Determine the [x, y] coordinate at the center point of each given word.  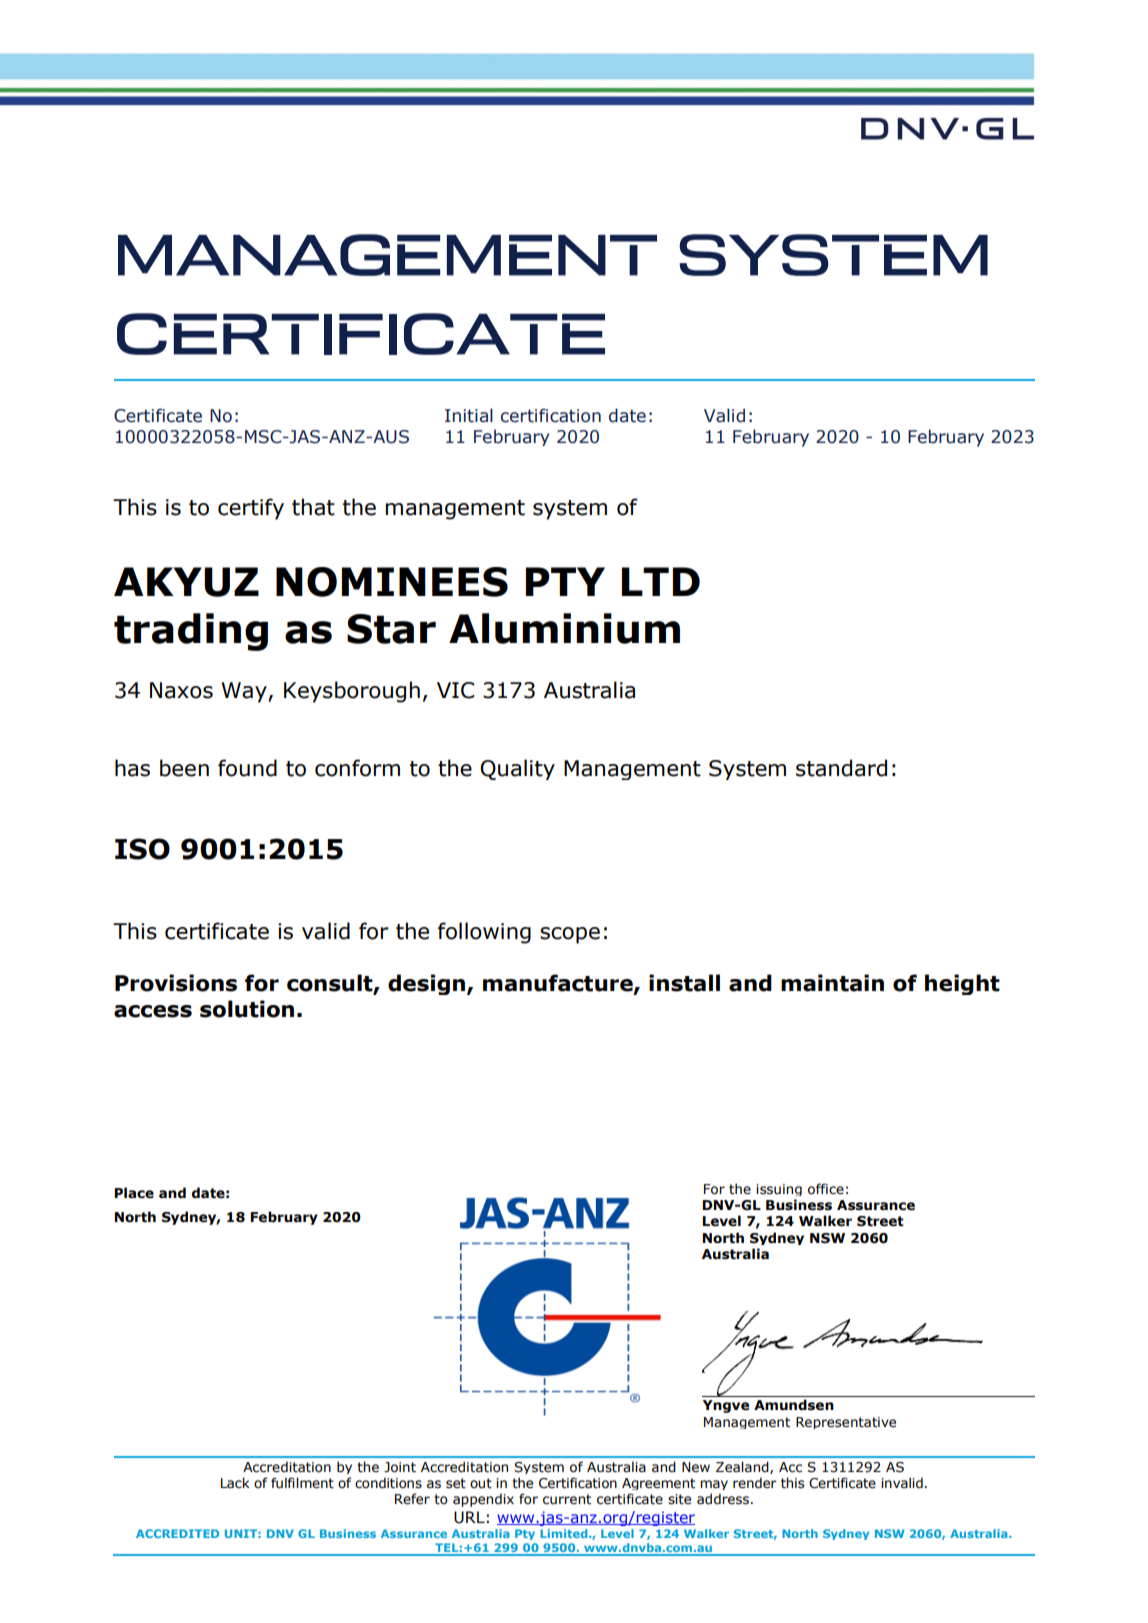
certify [251, 509]
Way [245, 692]
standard [841, 768]
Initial [469, 415]
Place [134, 1193]
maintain [832, 983]
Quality [517, 769]
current [567, 1499]
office [826, 1189]
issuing [779, 1190]
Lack [235, 1482]
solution [247, 1009]
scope [570, 935]
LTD [661, 581]
